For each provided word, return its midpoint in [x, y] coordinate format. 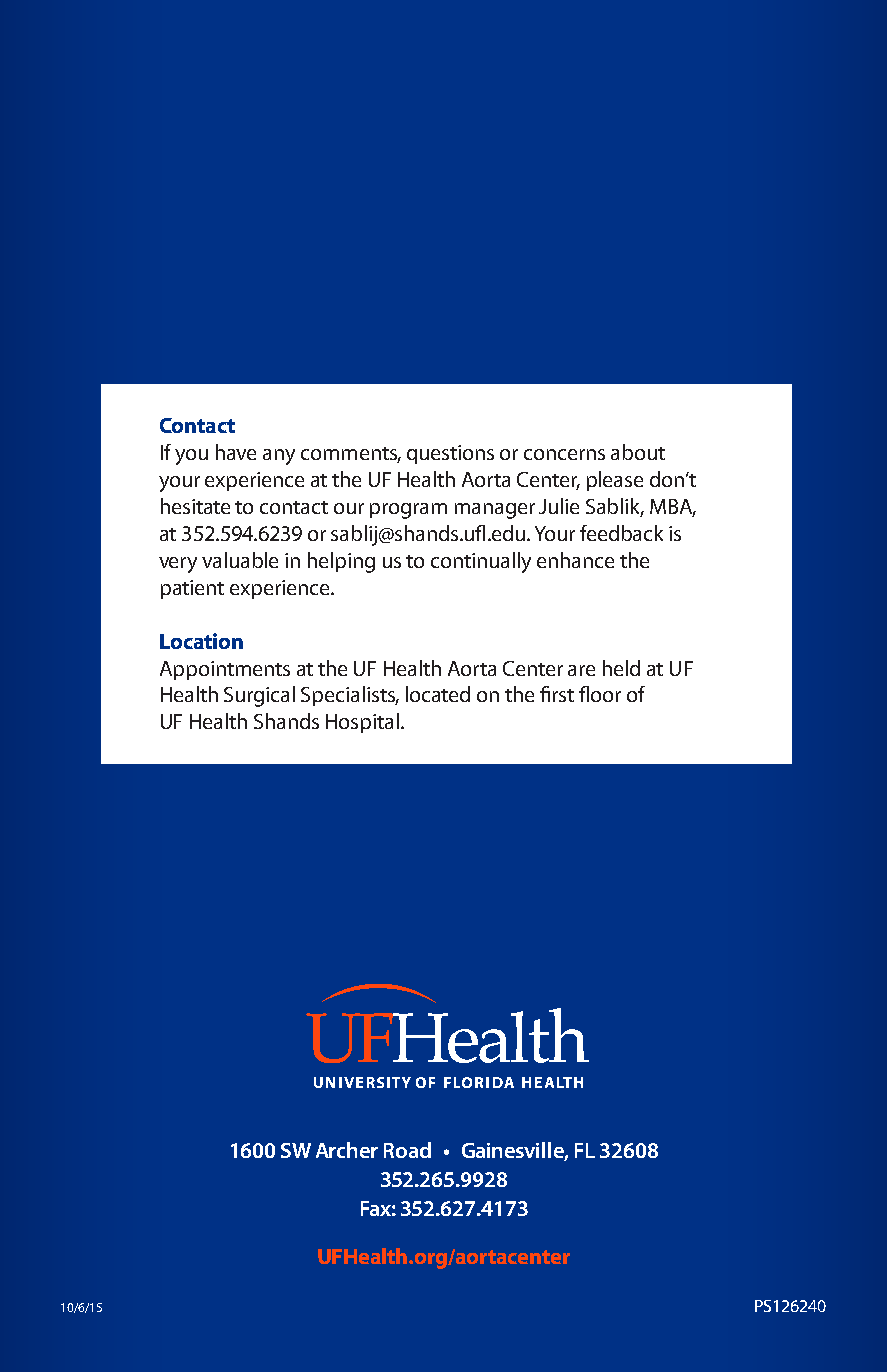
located [438, 694]
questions [450, 454]
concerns [564, 454]
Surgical [259, 696]
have [236, 452]
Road [407, 1150]
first [557, 694]
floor [600, 694]
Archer [347, 1150]
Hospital [362, 723]
